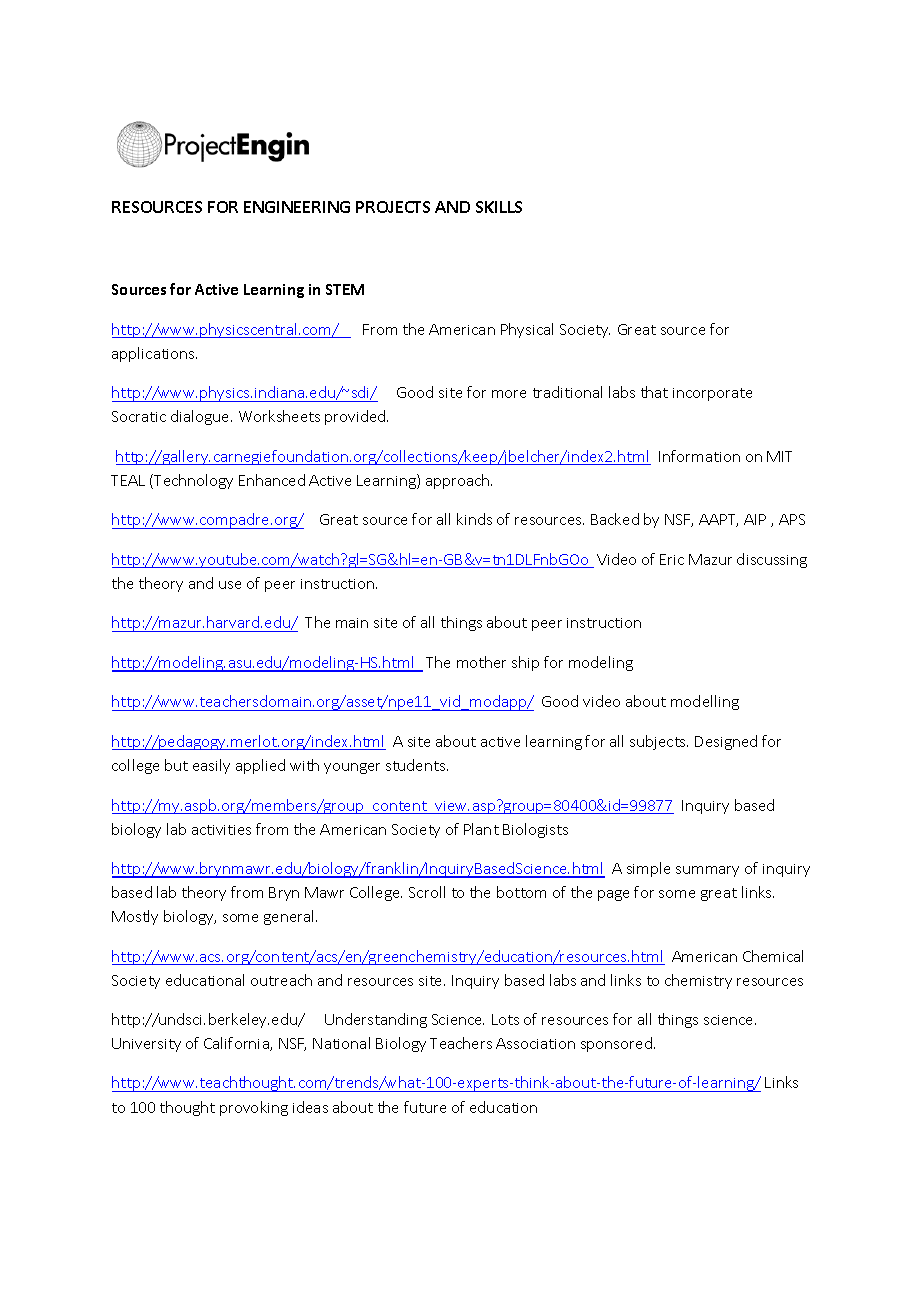 This screenshot has height=1308, width=924. What do you see at coordinates (705, 702) in the screenshot?
I see `modelling` at bounding box center [705, 702].
